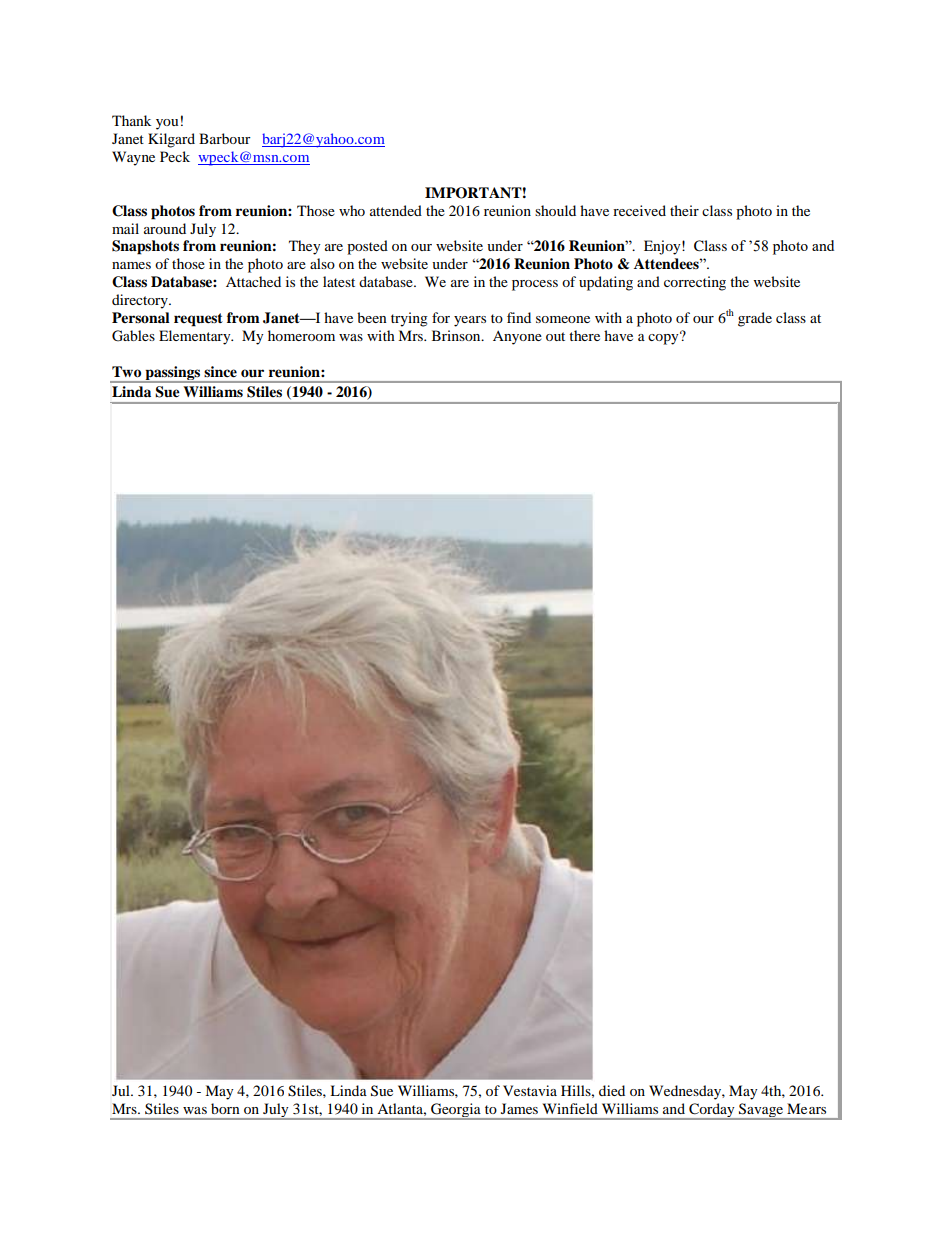  Describe the element at coordinates (755, 319) in the screenshot. I see `grade` at that location.
